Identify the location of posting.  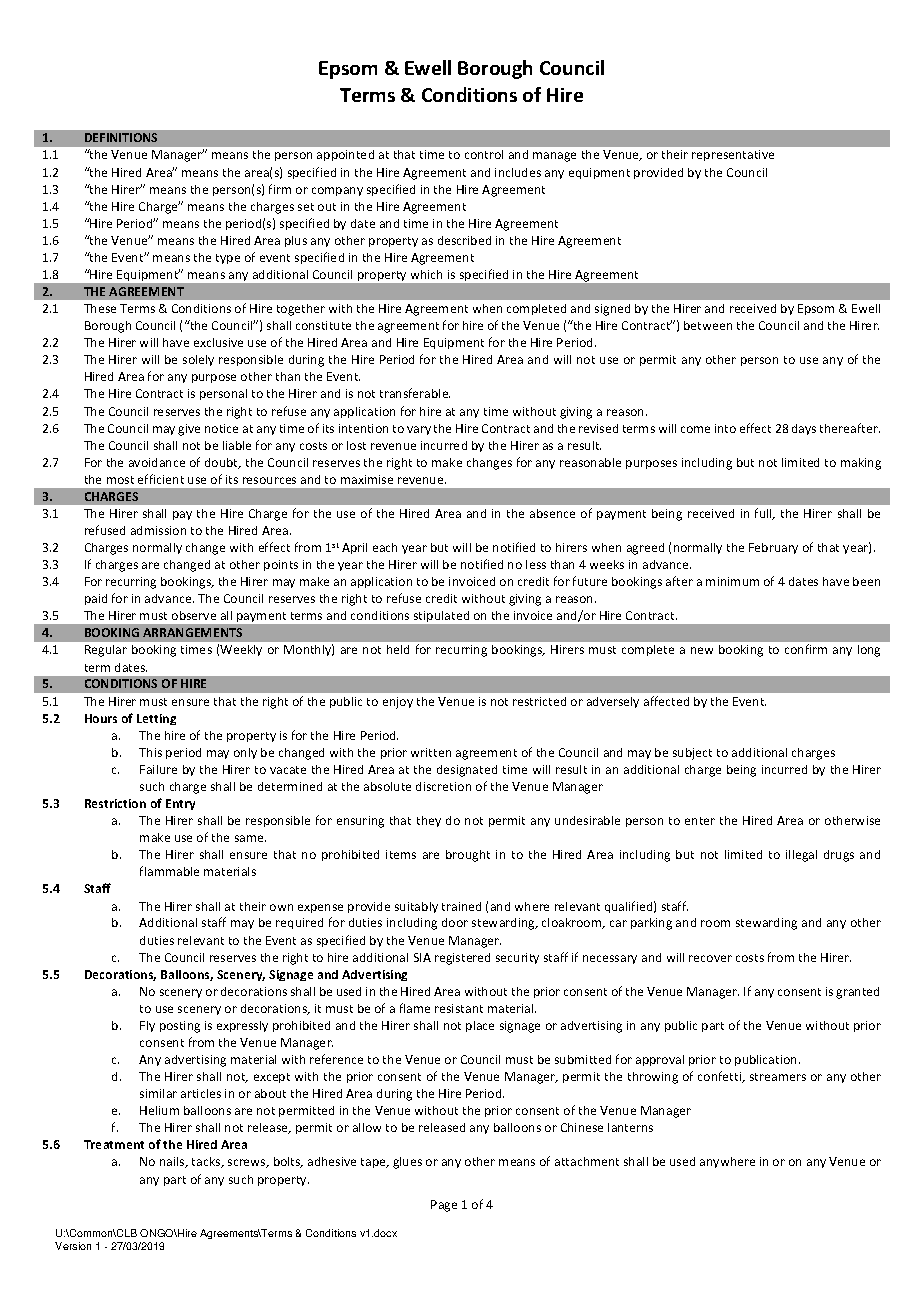
(180, 1027).
